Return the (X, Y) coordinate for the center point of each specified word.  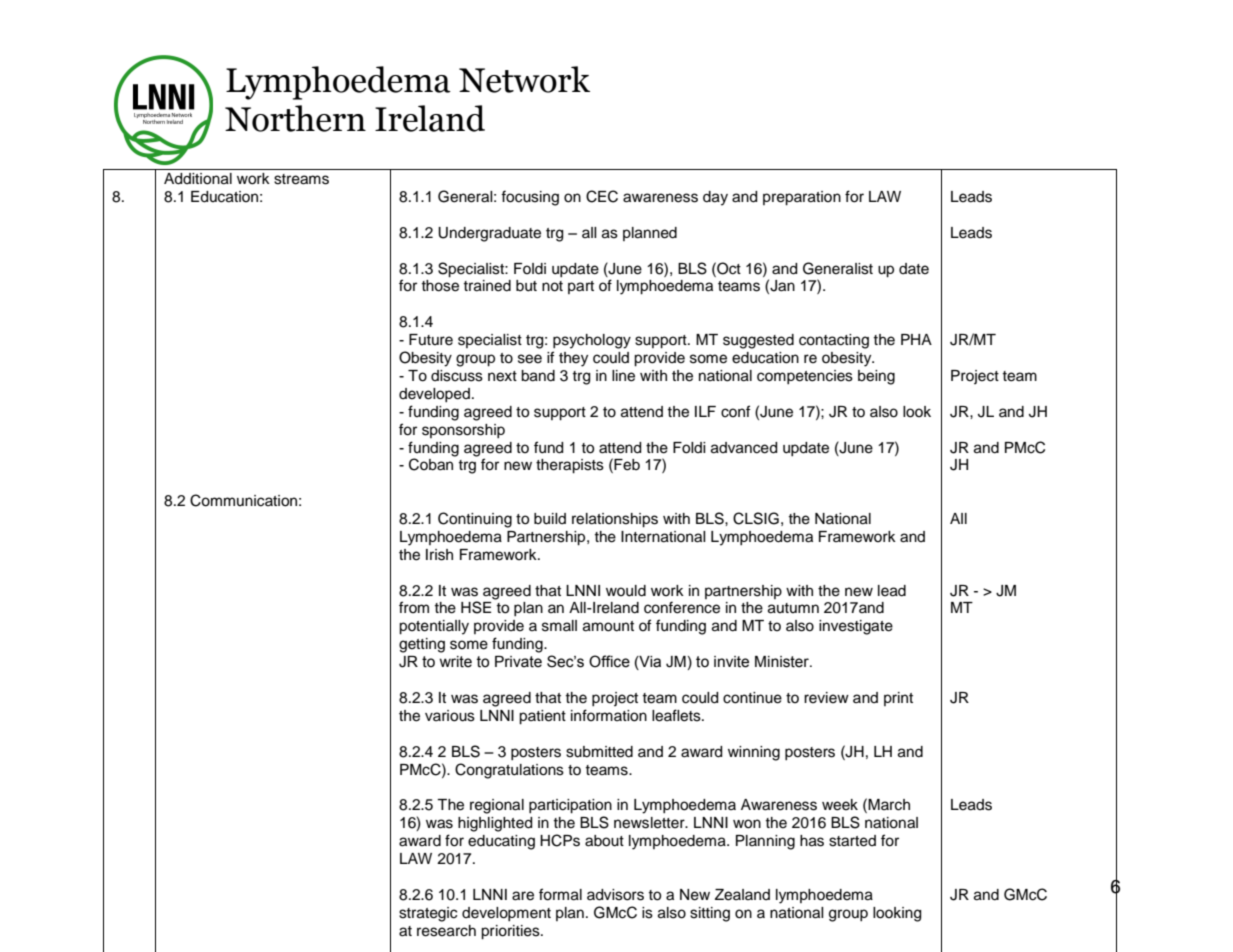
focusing (530, 198)
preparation (802, 198)
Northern (295, 118)
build (550, 519)
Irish (439, 555)
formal (560, 894)
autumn (793, 608)
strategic (428, 914)
